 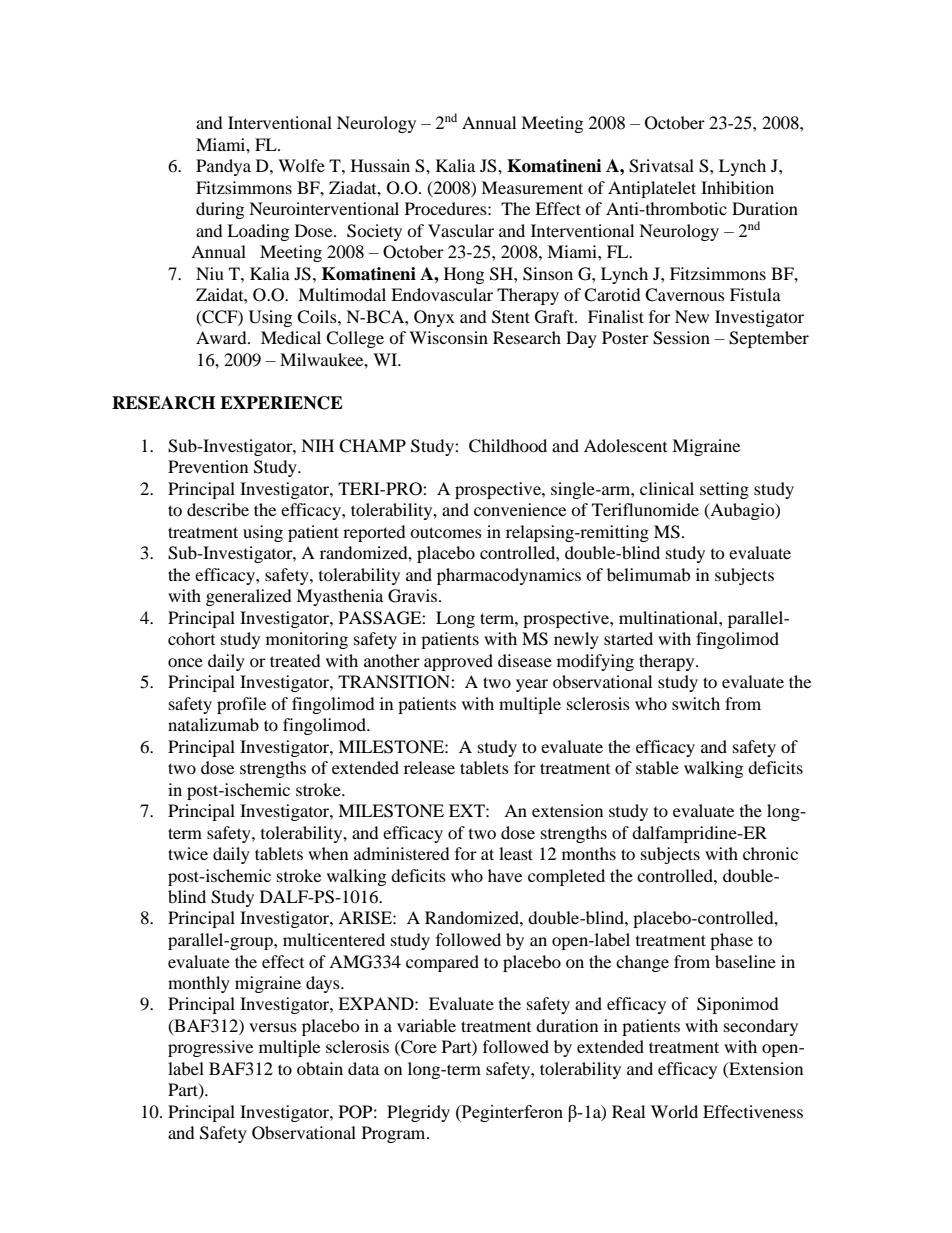 What do you see at coordinates (532, 187) in the screenshot?
I see `Measurement` at bounding box center [532, 187].
